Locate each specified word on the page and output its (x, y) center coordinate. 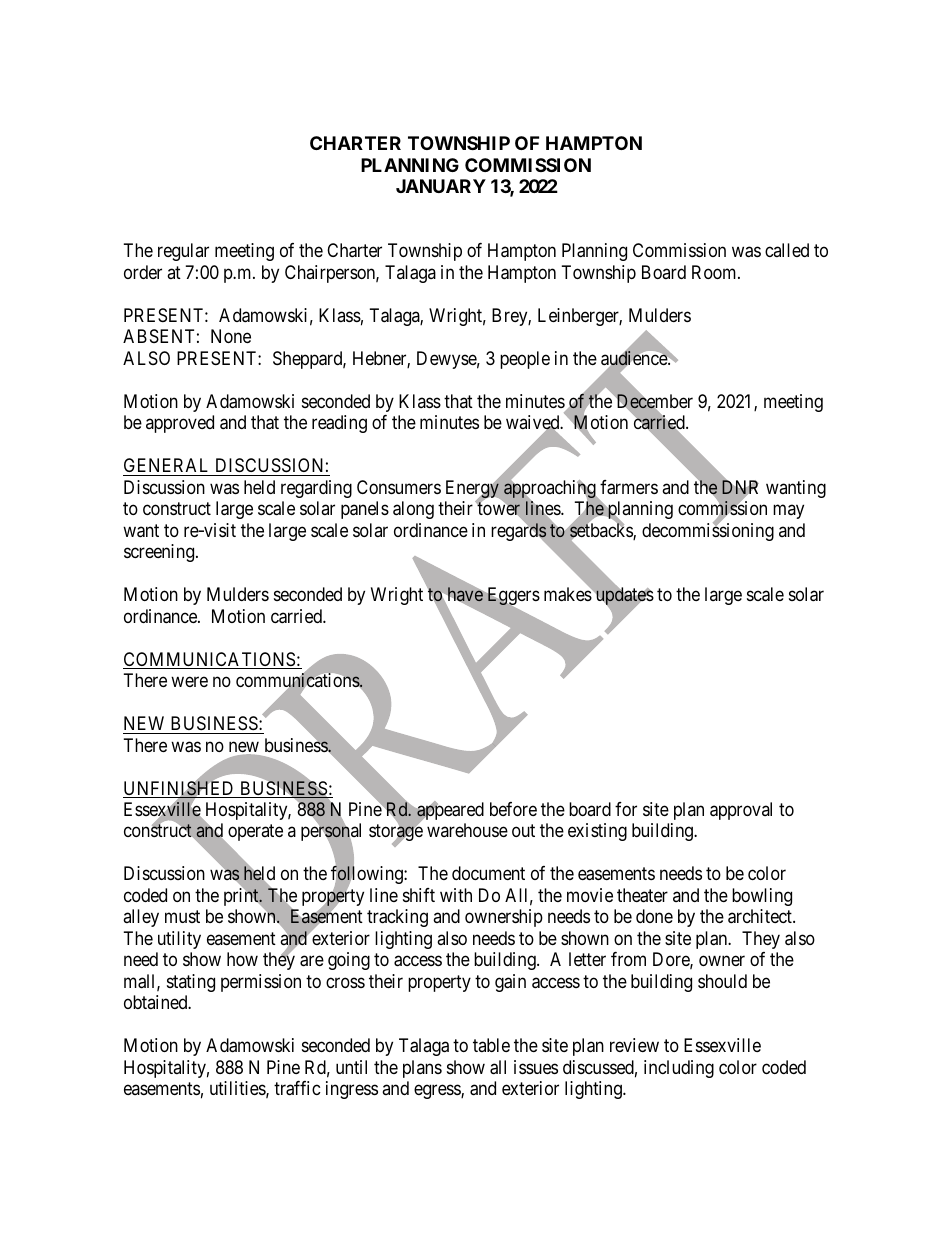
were (189, 682)
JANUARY (441, 186)
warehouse (467, 830)
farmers (629, 487)
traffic (297, 1088)
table (491, 1045)
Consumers (399, 487)
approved (180, 424)
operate (254, 834)
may (788, 512)
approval (741, 811)
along (413, 510)
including (679, 1069)
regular (183, 252)
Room (715, 272)
